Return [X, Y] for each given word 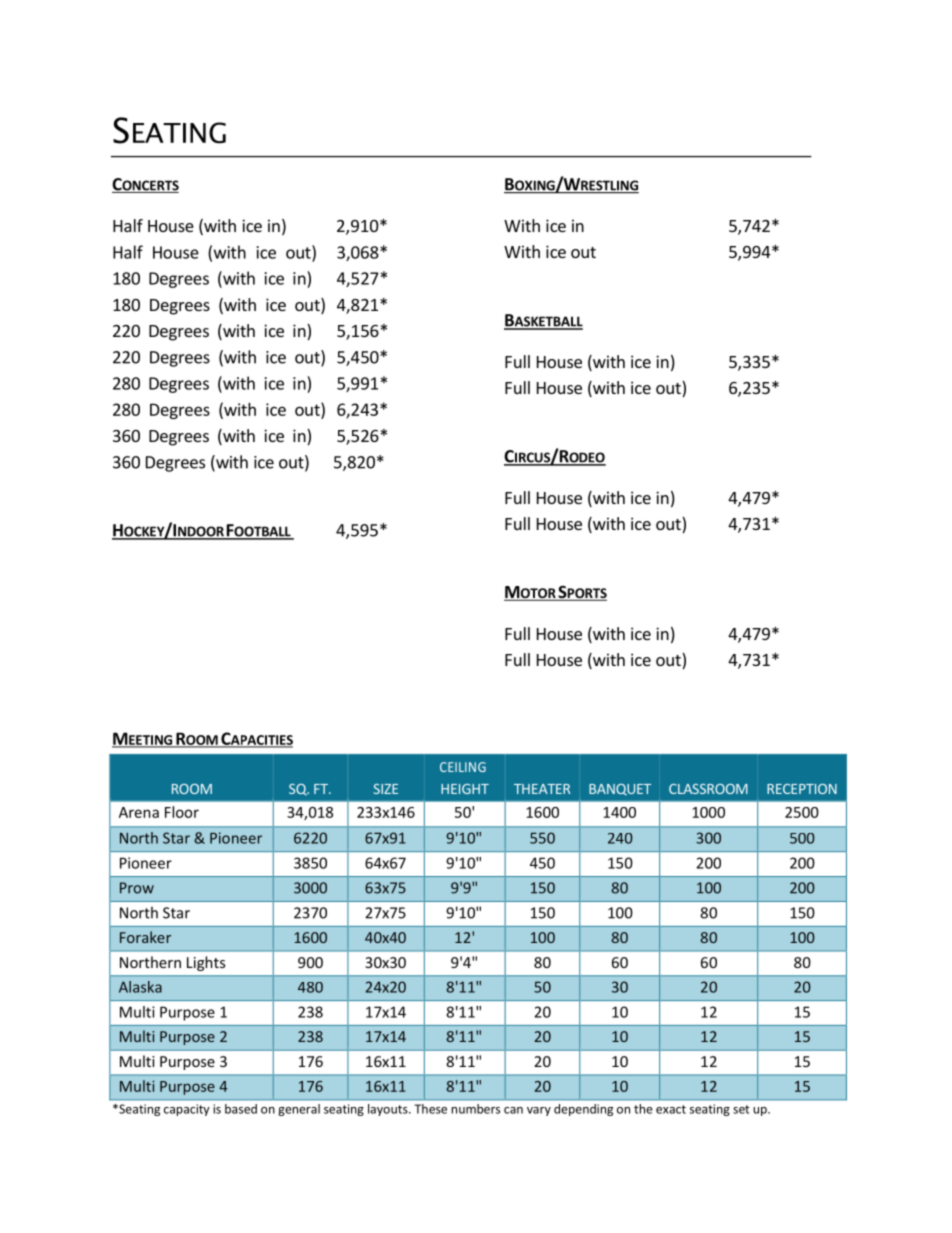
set [741, 1109]
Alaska [140, 987]
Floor [182, 812]
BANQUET [620, 790]
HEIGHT [465, 789]
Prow [137, 888]
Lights [206, 963]
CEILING [463, 767]
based [241, 1109]
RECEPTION [802, 789]
